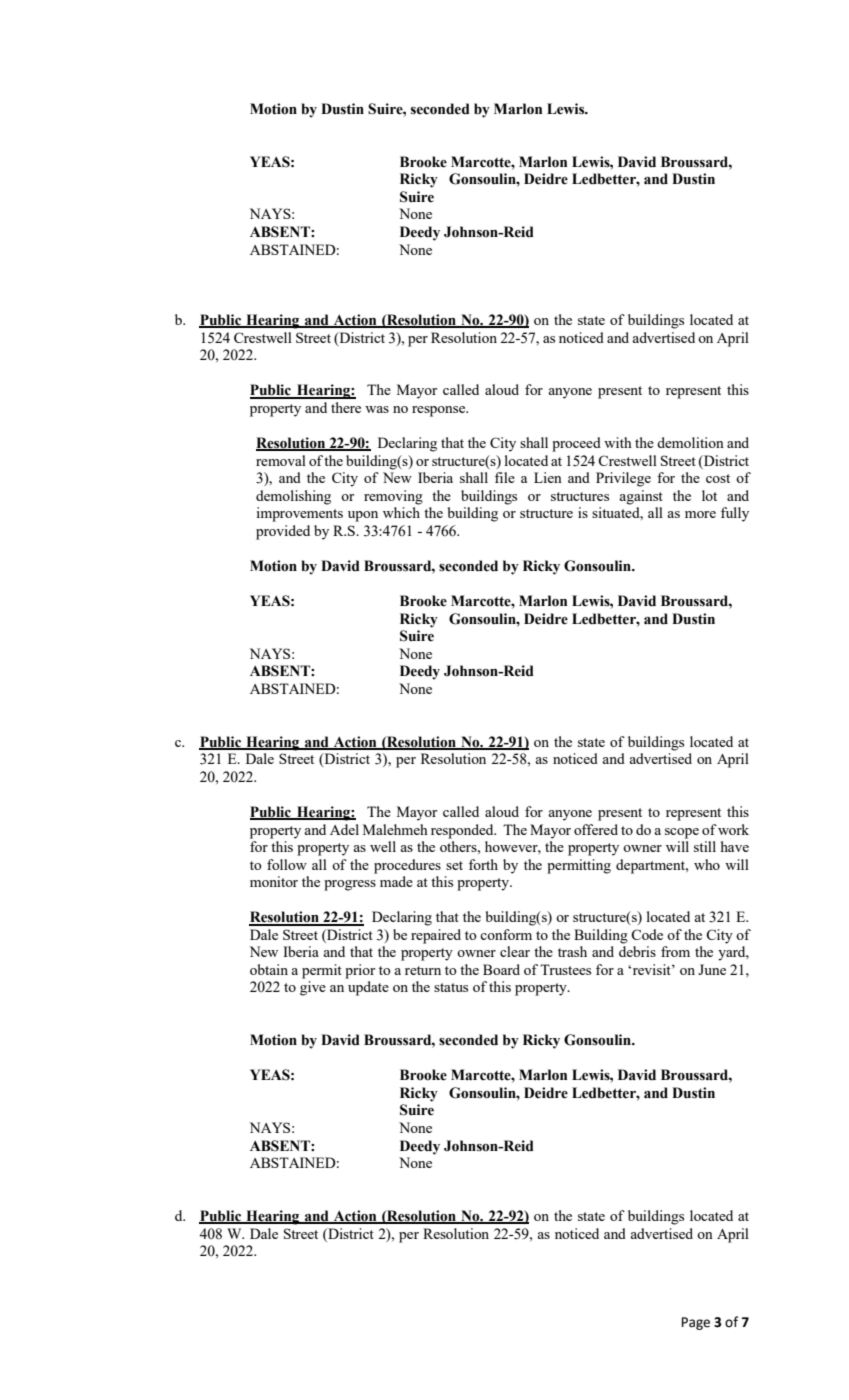  Describe the element at coordinates (350, 885) in the page. I see `progress` at that location.
